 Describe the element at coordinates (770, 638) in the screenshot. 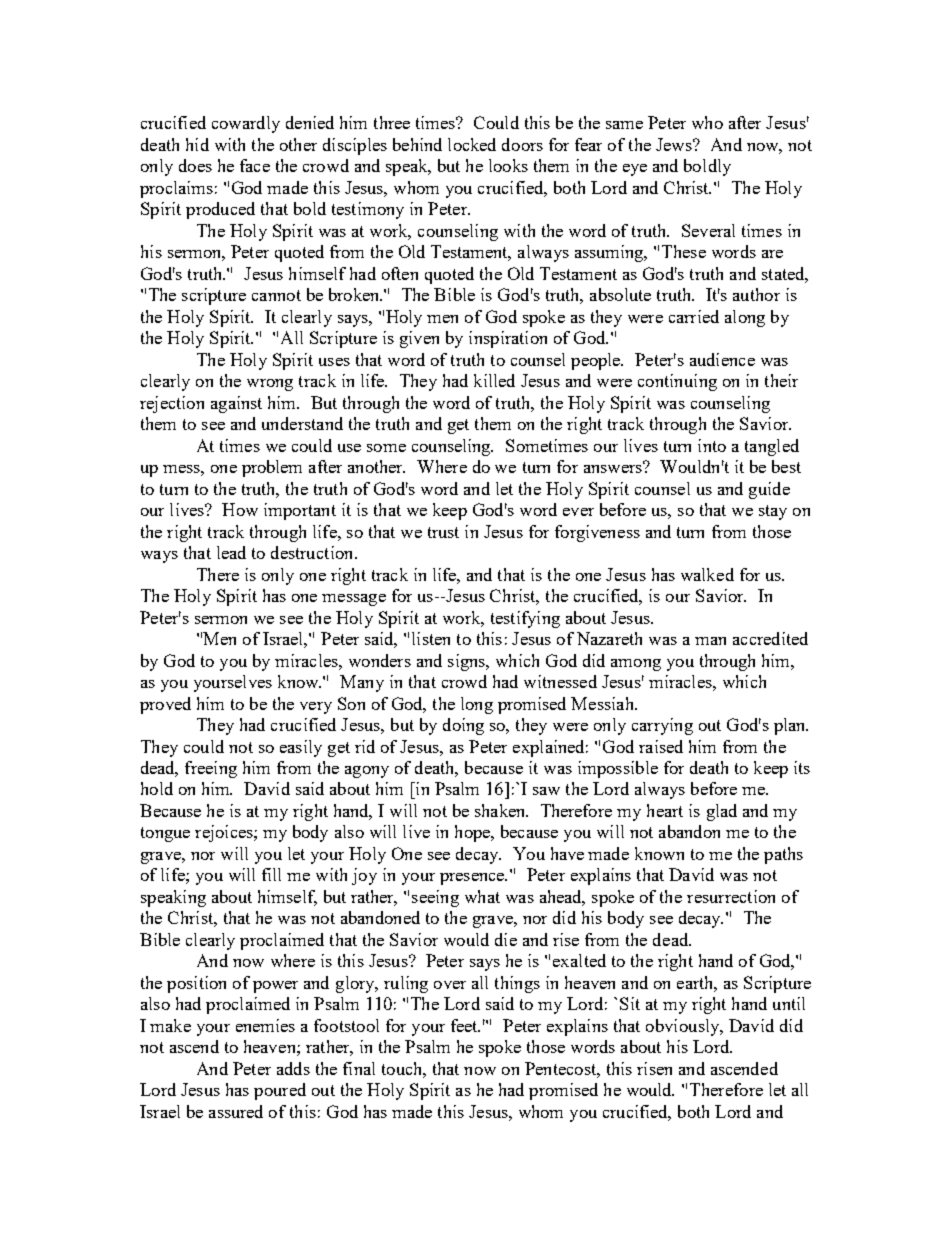

I see `accredited` at that location.
